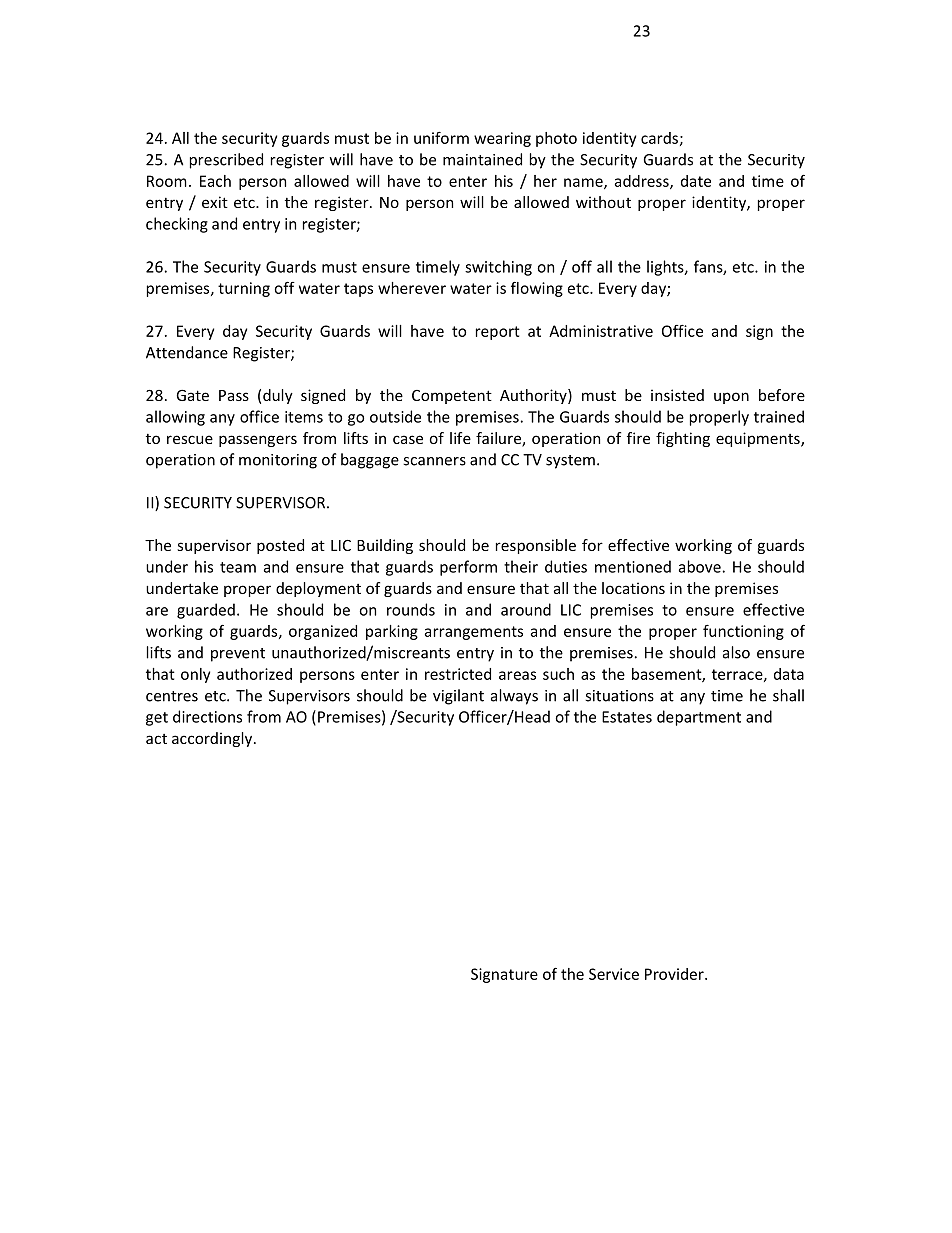 This screenshot has width=952, height=1233. I want to click on act, so click(156, 739).
